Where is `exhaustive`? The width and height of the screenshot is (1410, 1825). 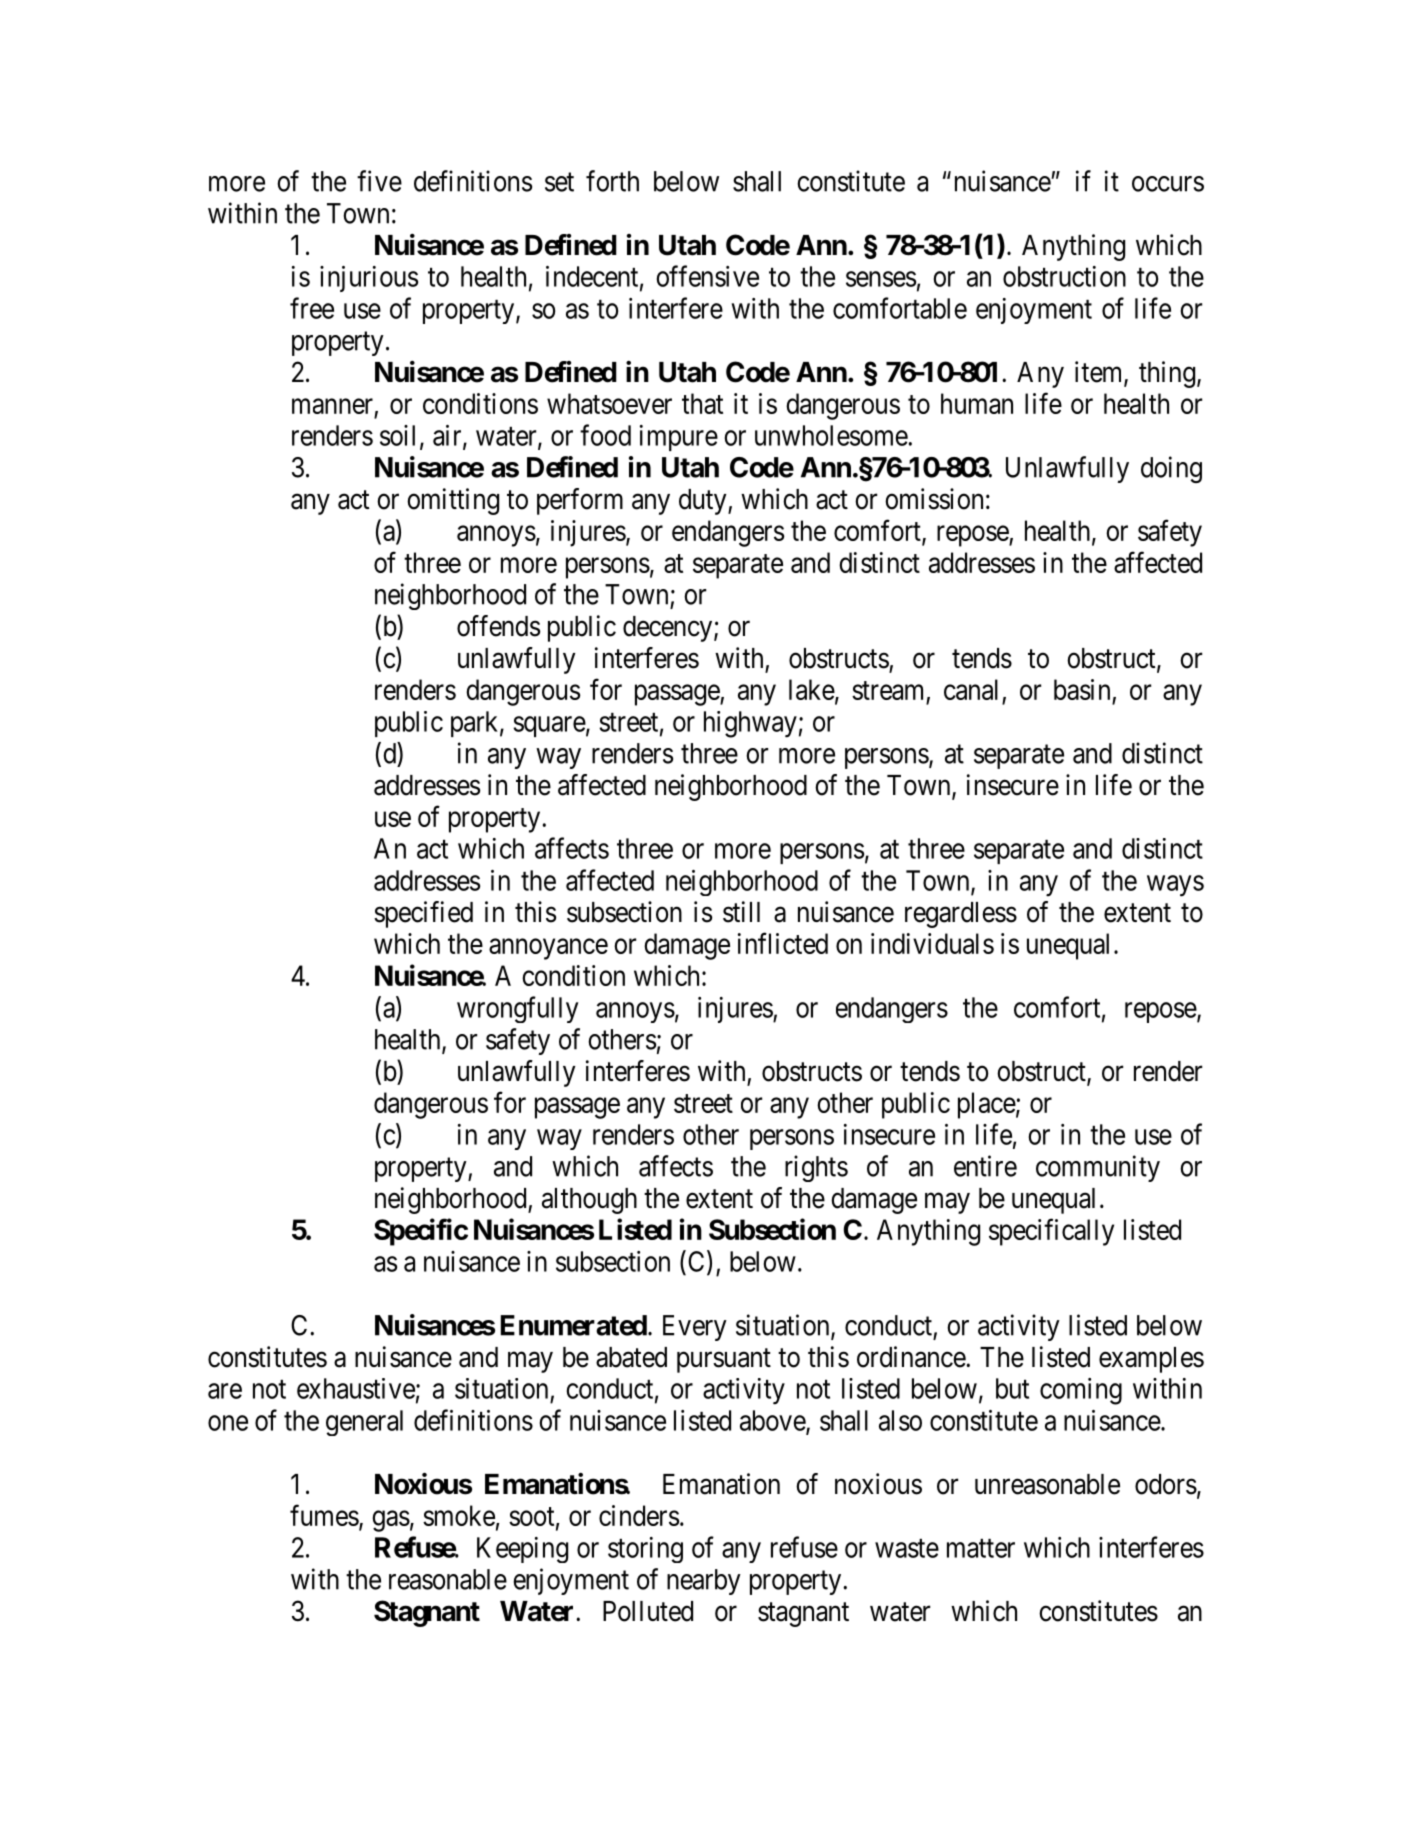
exhaustive is located at coordinates (356, 1388).
